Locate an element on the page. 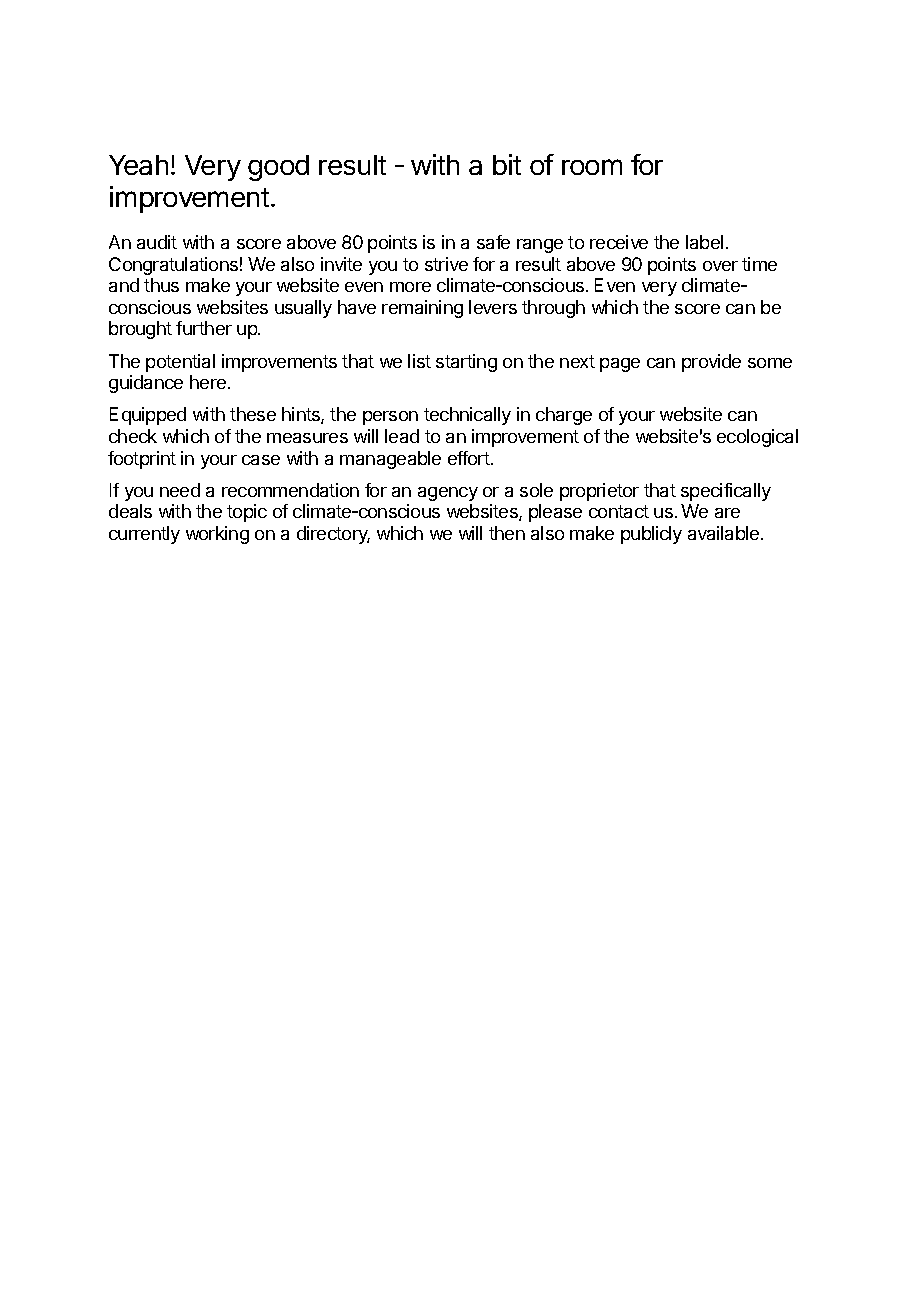 The height and width of the page is (1308, 924). bit is located at coordinates (507, 164).
